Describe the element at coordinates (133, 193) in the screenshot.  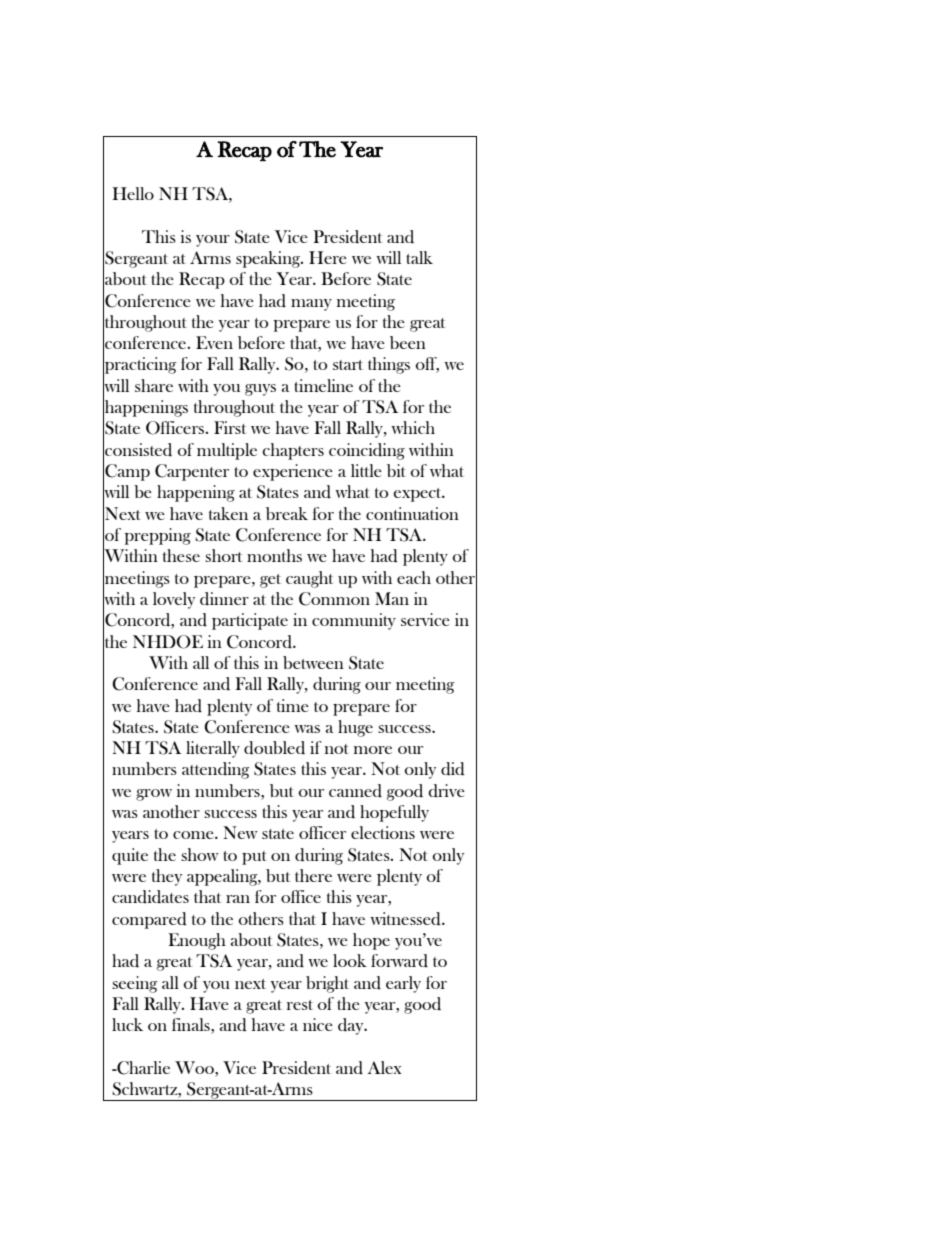
I see `Hello` at that location.
